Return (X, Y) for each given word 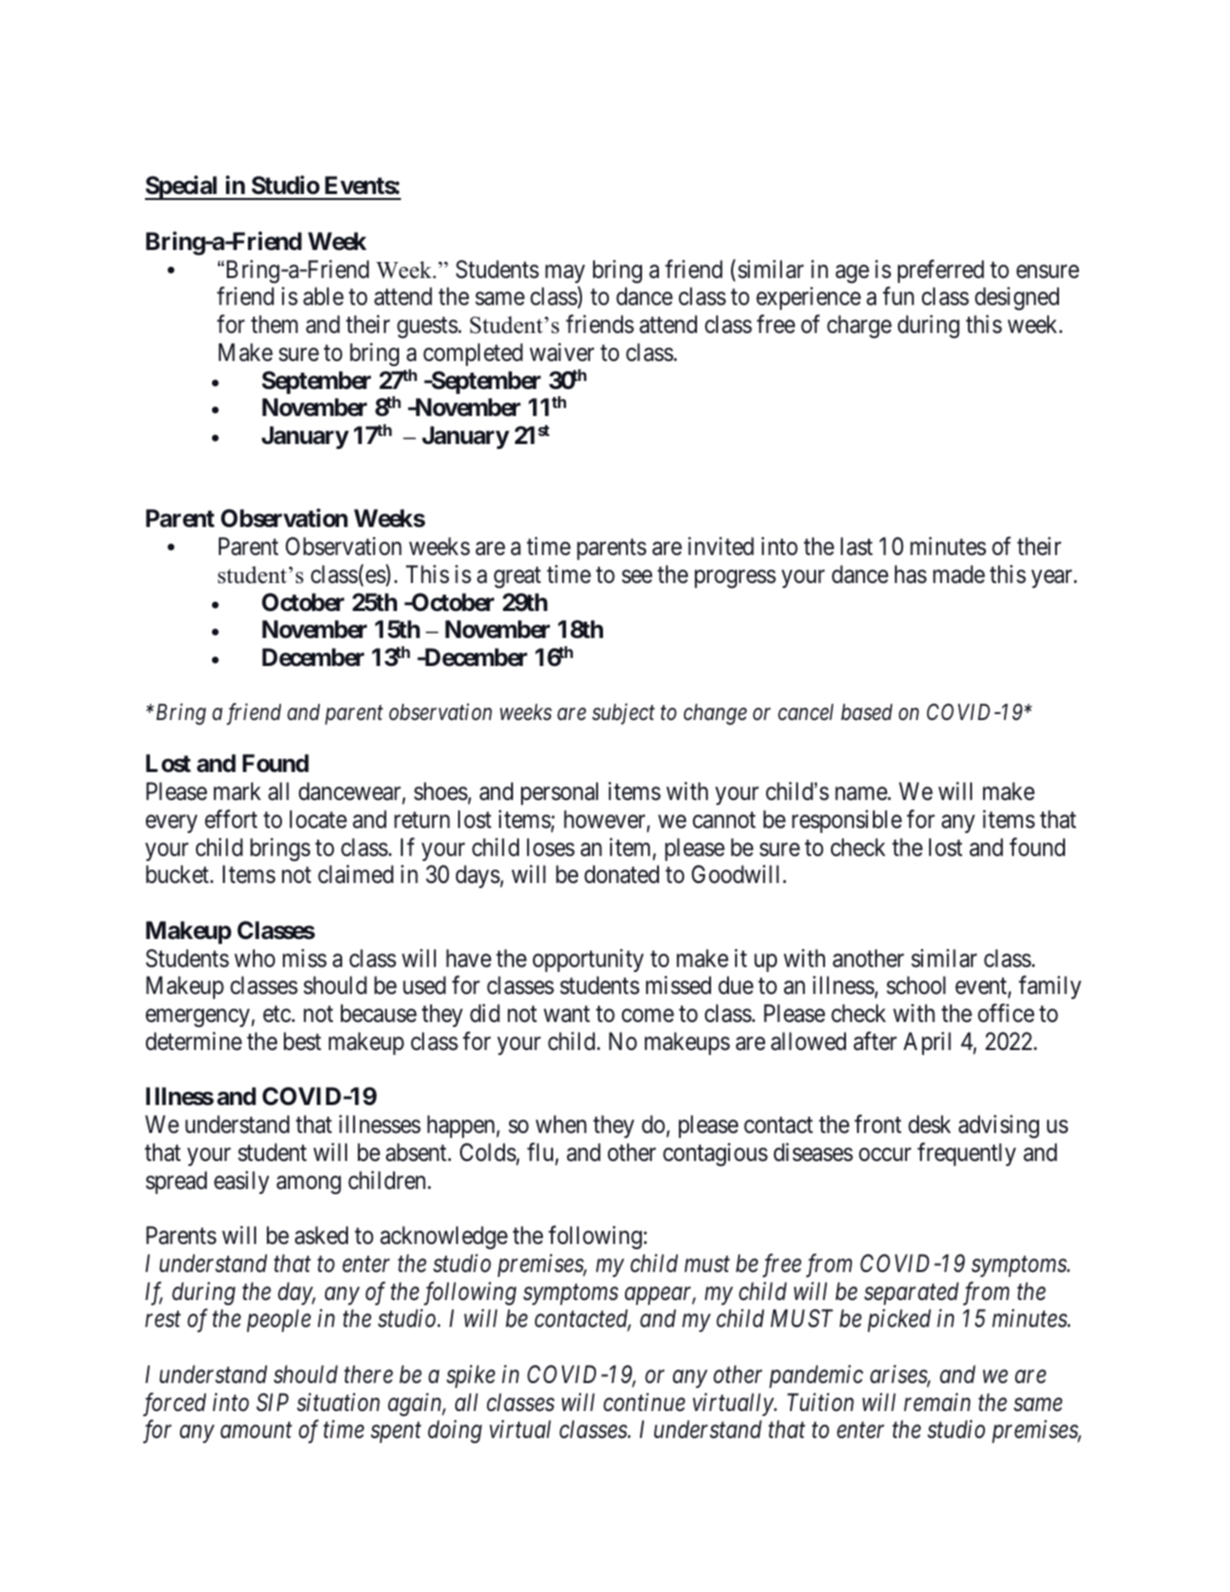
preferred (941, 271)
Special (182, 188)
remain (937, 1402)
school (916, 985)
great (517, 577)
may (565, 274)
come (648, 1016)
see (637, 577)
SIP (272, 1402)
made (959, 574)
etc (277, 1014)
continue (644, 1402)
